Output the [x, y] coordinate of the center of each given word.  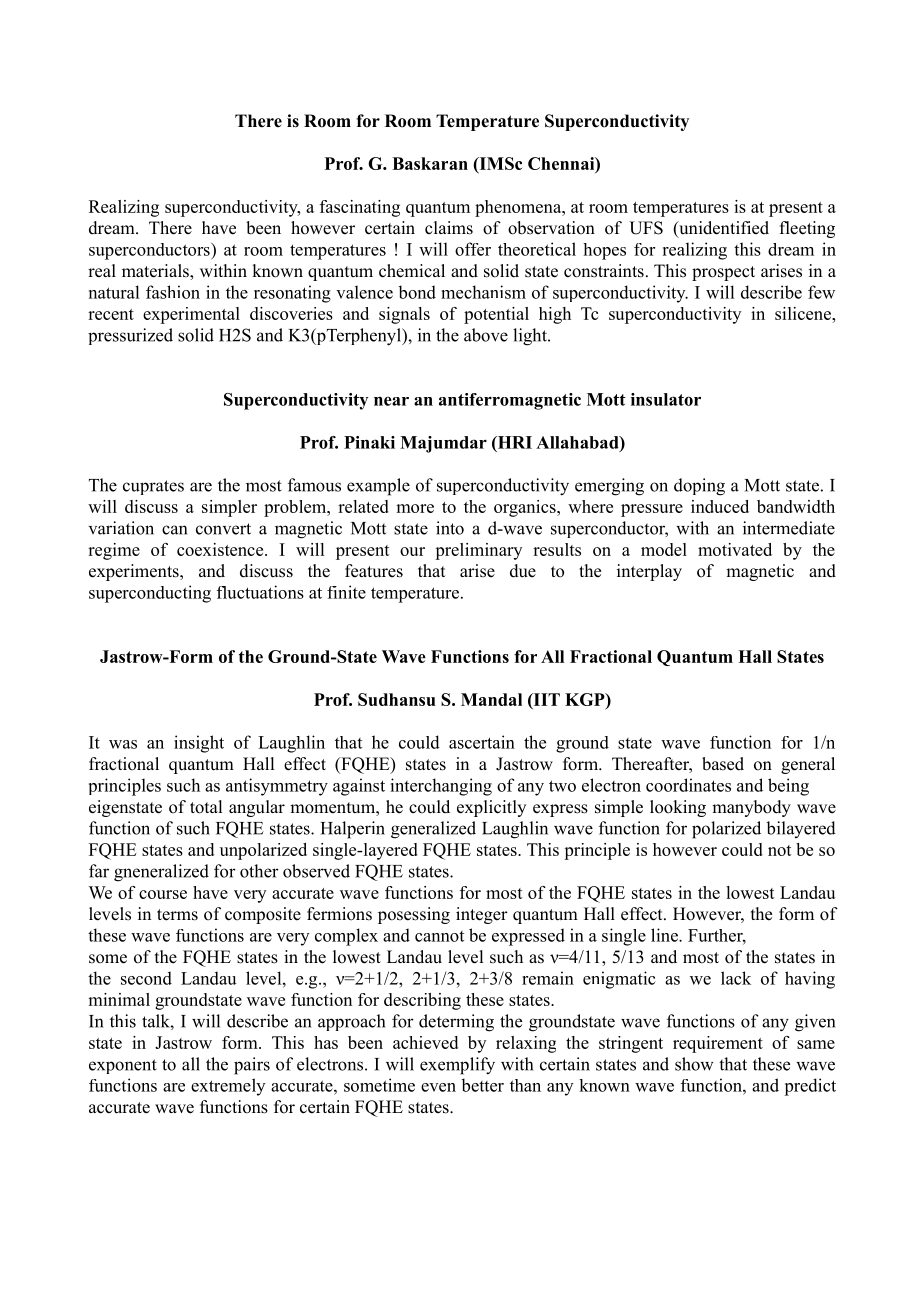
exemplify [457, 1066]
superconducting [150, 594]
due [523, 571]
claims [449, 228]
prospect [723, 273]
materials [156, 272]
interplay [649, 572]
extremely [228, 1087]
